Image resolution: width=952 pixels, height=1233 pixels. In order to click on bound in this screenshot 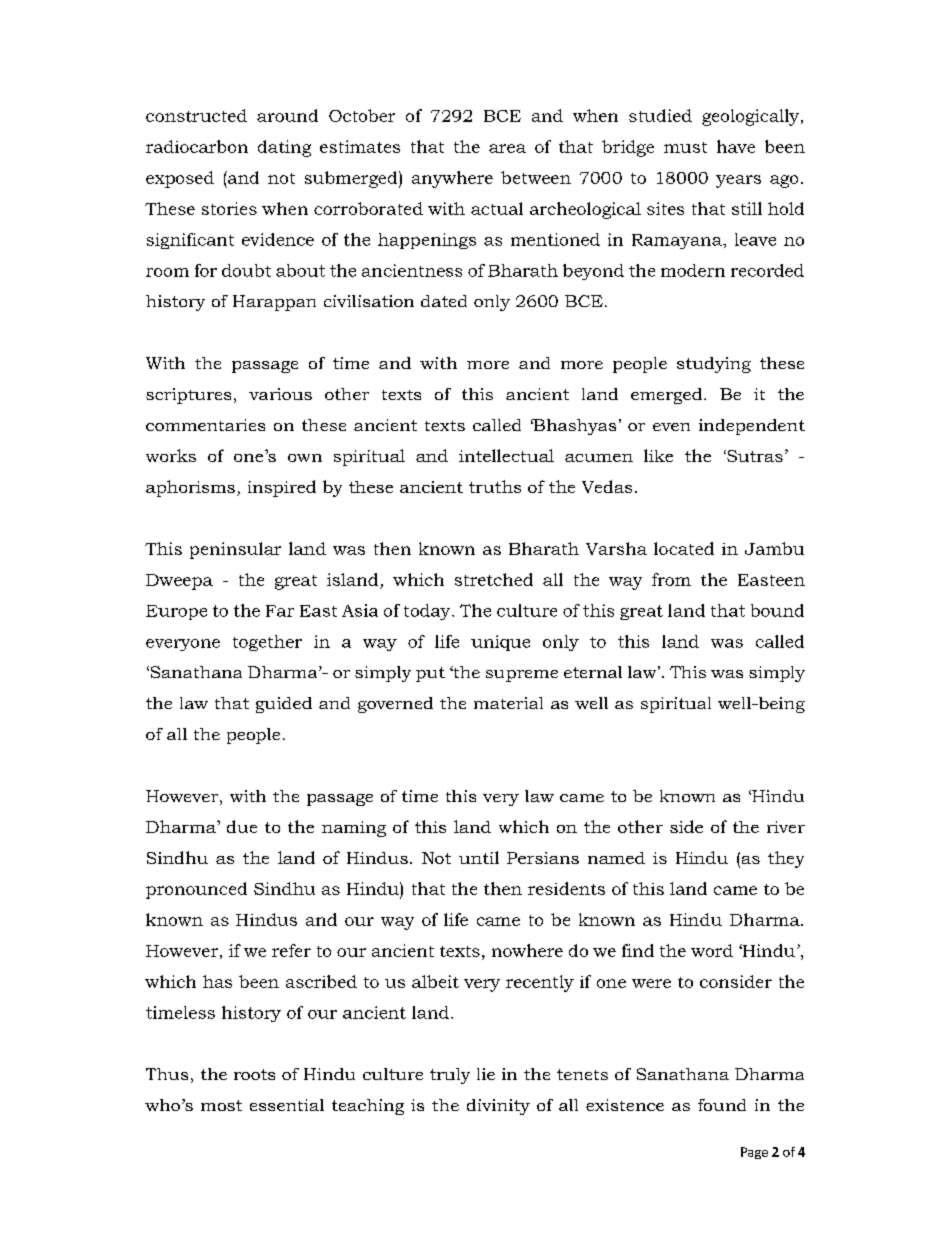, I will do `click(777, 610)`.
